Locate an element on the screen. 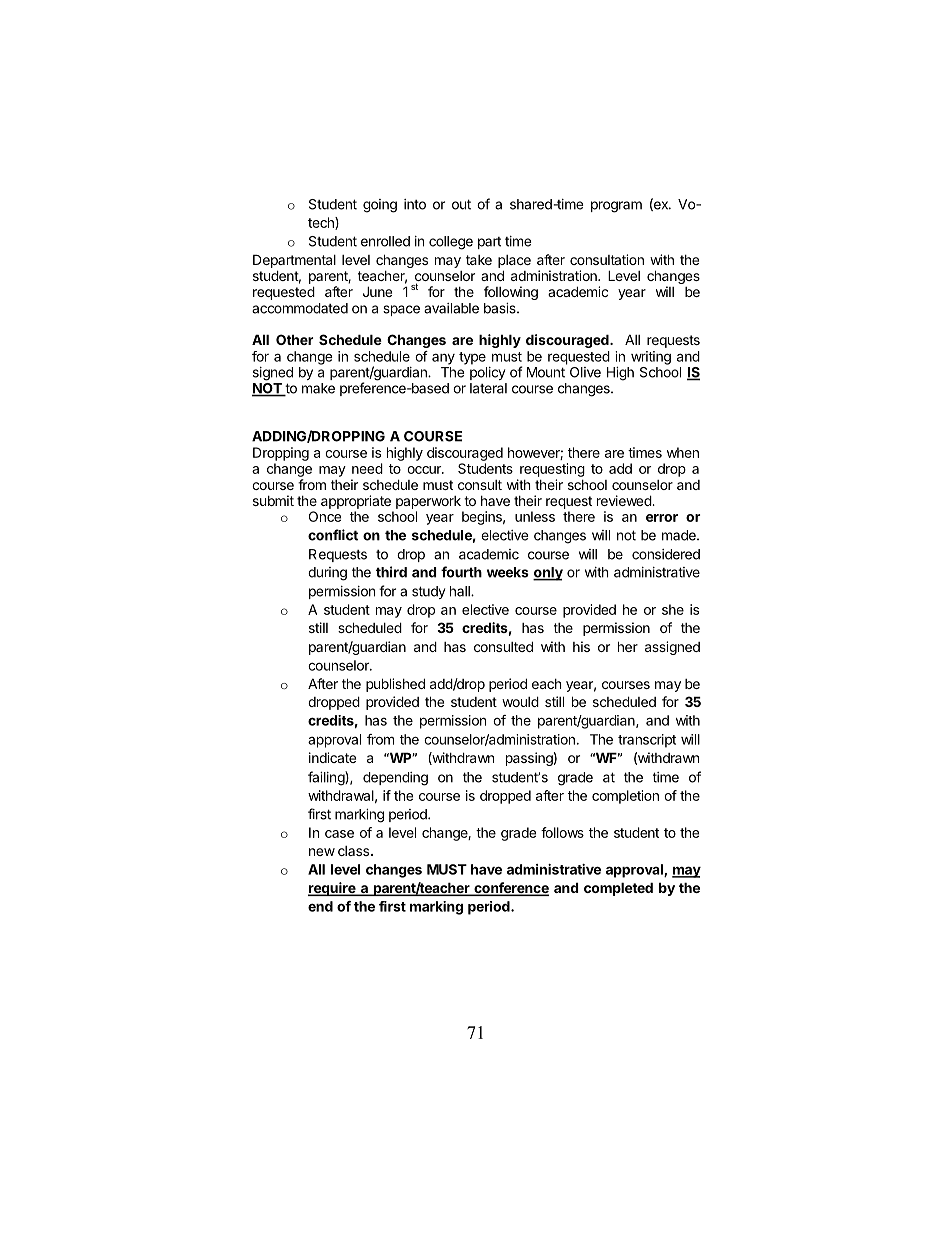 The width and height of the screenshot is (952, 1233). program is located at coordinates (616, 207).
